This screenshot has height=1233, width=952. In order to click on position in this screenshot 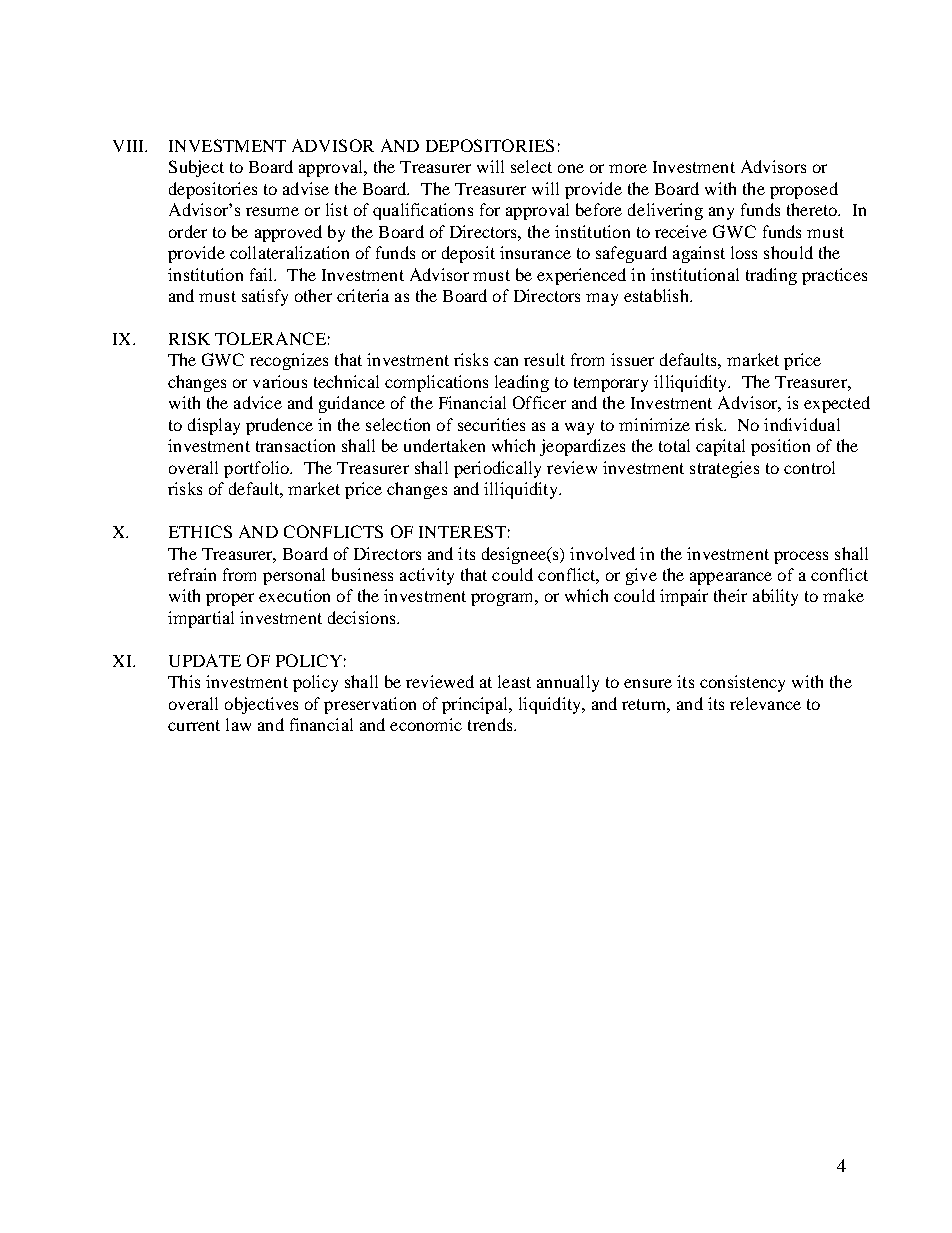, I will do `click(780, 447)`.
